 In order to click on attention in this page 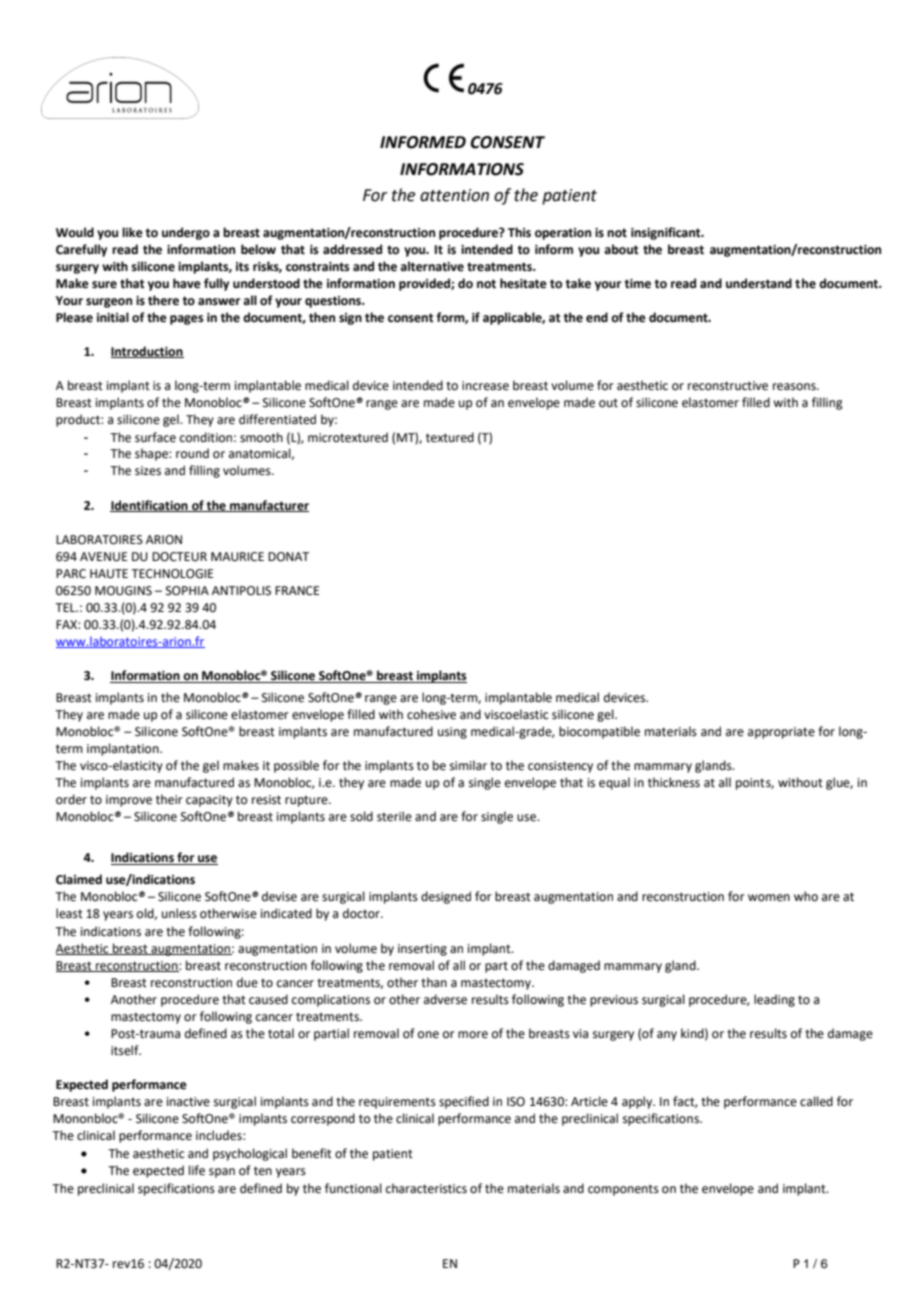, I will do `click(454, 195)`.
